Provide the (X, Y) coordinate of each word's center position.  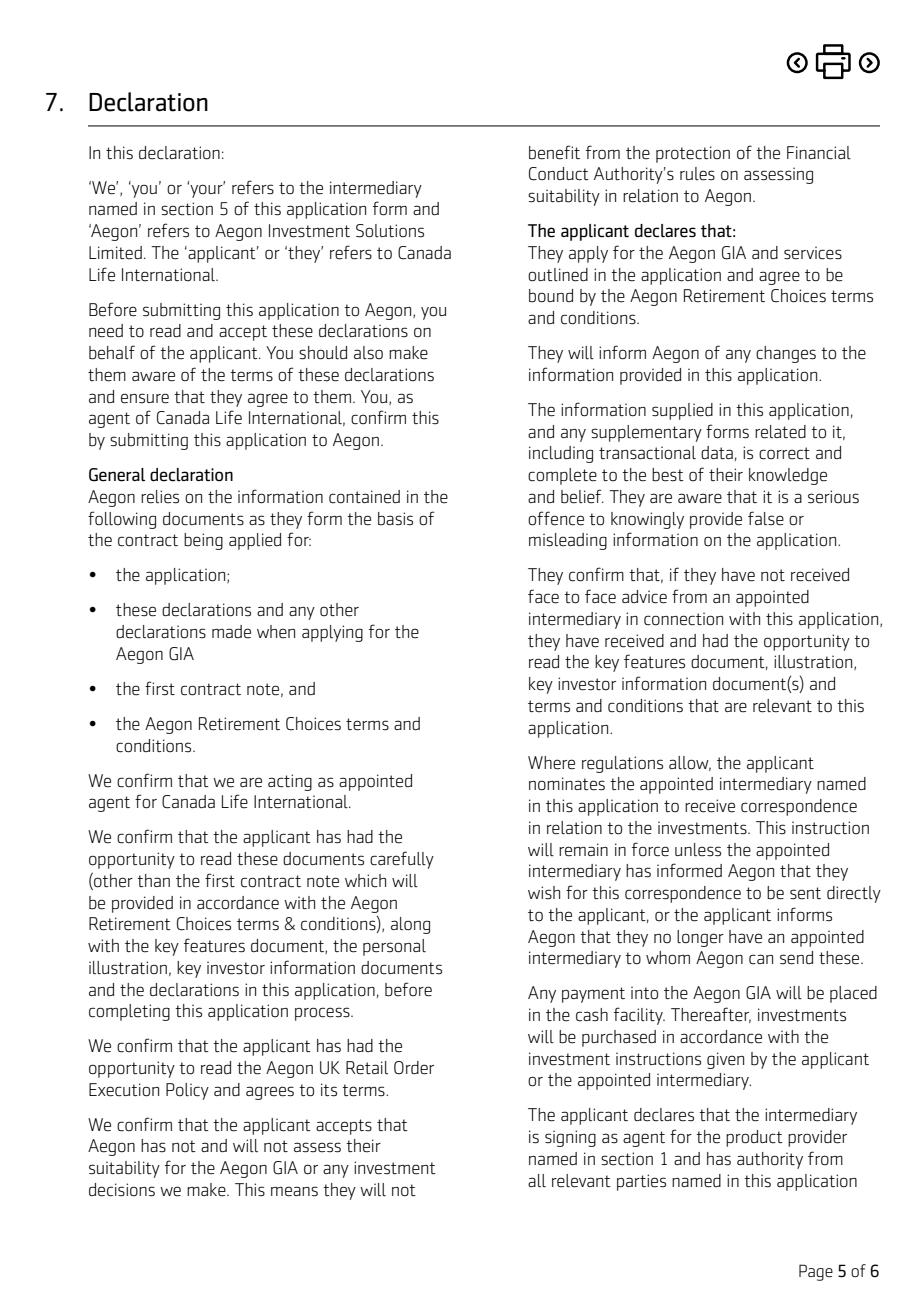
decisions (122, 1190)
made (231, 632)
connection (683, 619)
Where (551, 763)
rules (697, 174)
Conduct (559, 174)
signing (570, 1138)
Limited (115, 253)
